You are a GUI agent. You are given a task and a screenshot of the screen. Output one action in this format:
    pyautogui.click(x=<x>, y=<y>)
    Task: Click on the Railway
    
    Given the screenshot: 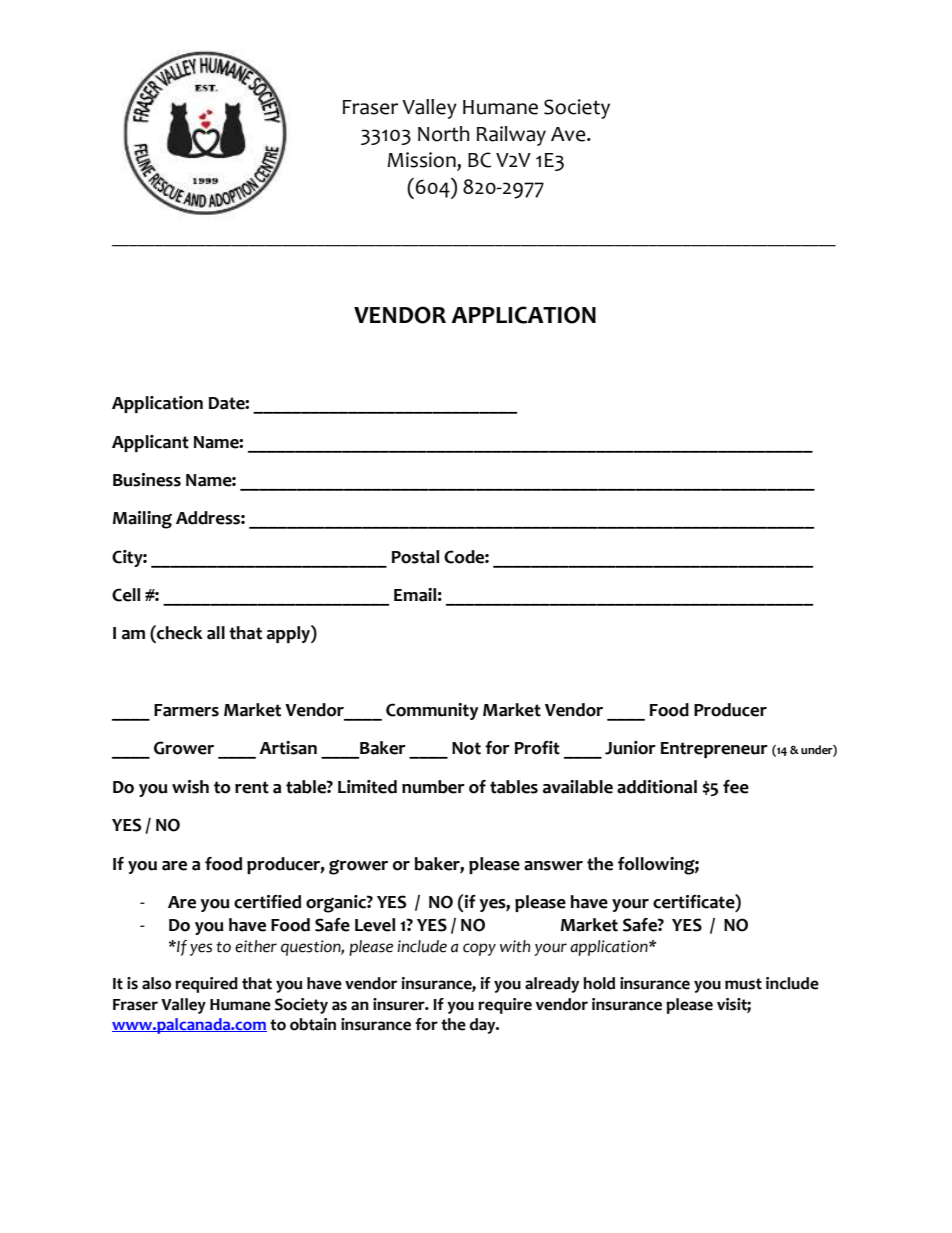 What is the action you would take?
    pyautogui.click(x=511, y=136)
